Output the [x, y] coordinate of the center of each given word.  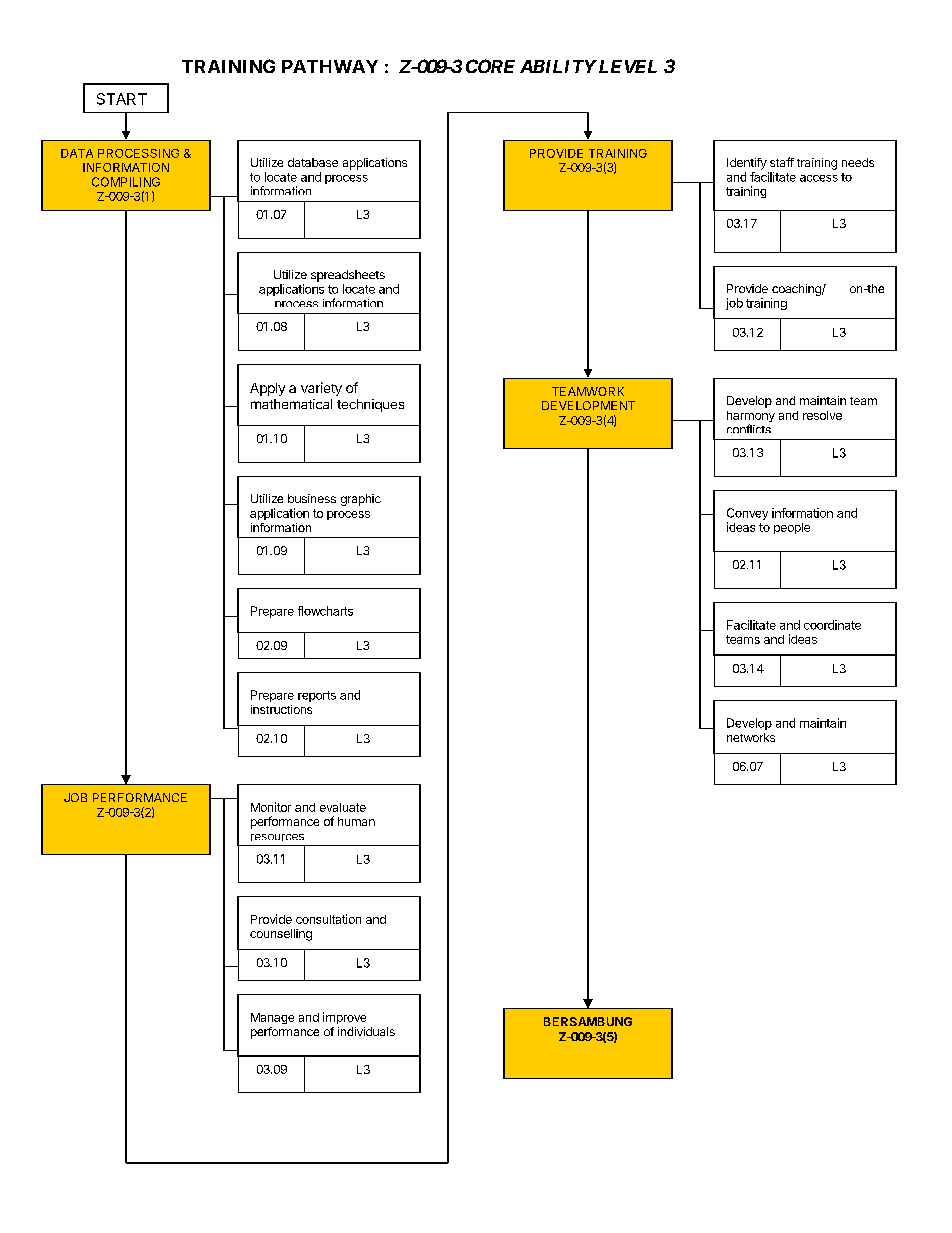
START [122, 99]
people [792, 528]
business [312, 498]
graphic [361, 500]
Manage [272, 1018]
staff [782, 162]
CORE [490, 66]
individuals [366, 1031]
